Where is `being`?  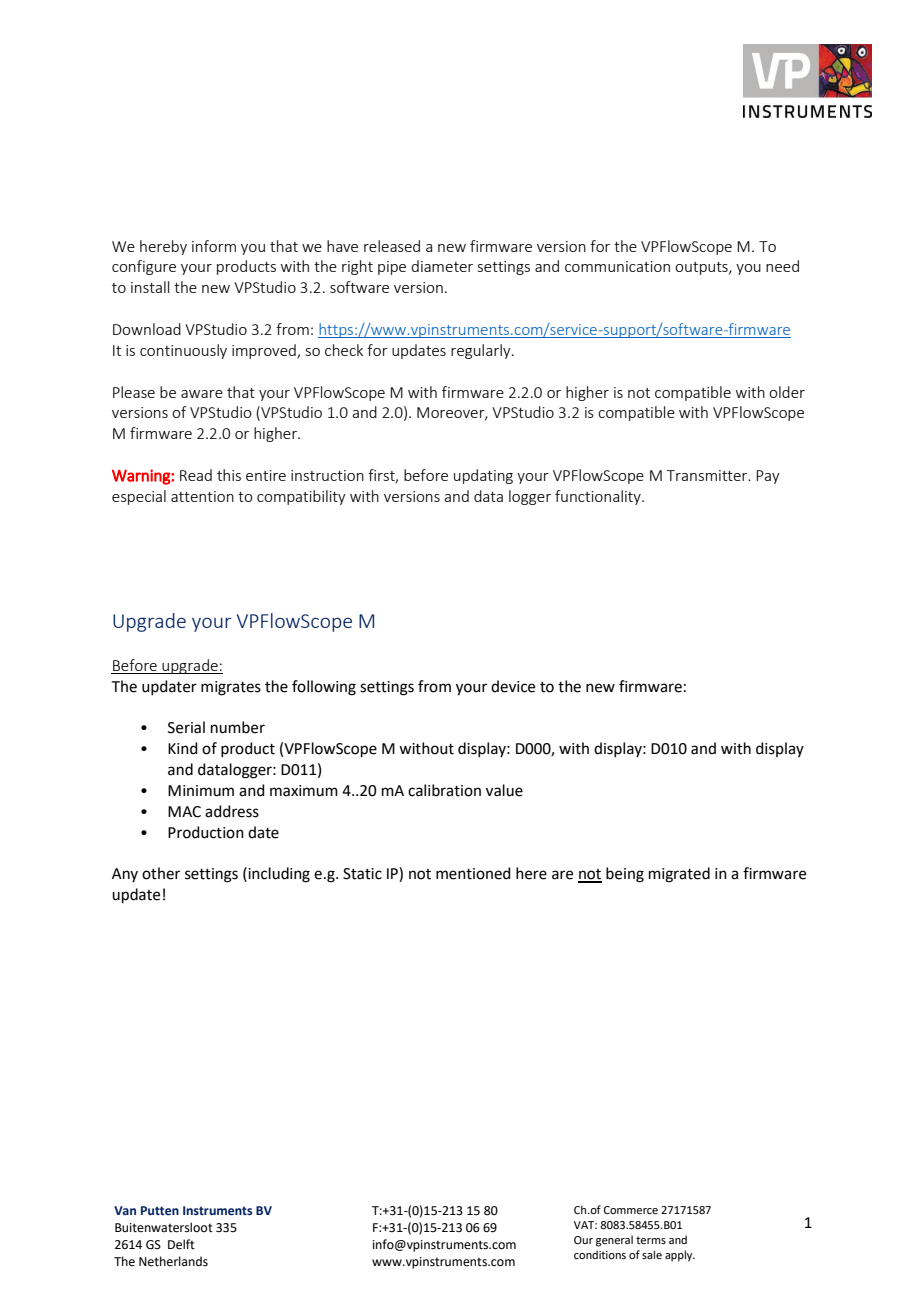
being is located at coordinates (625, 875).
